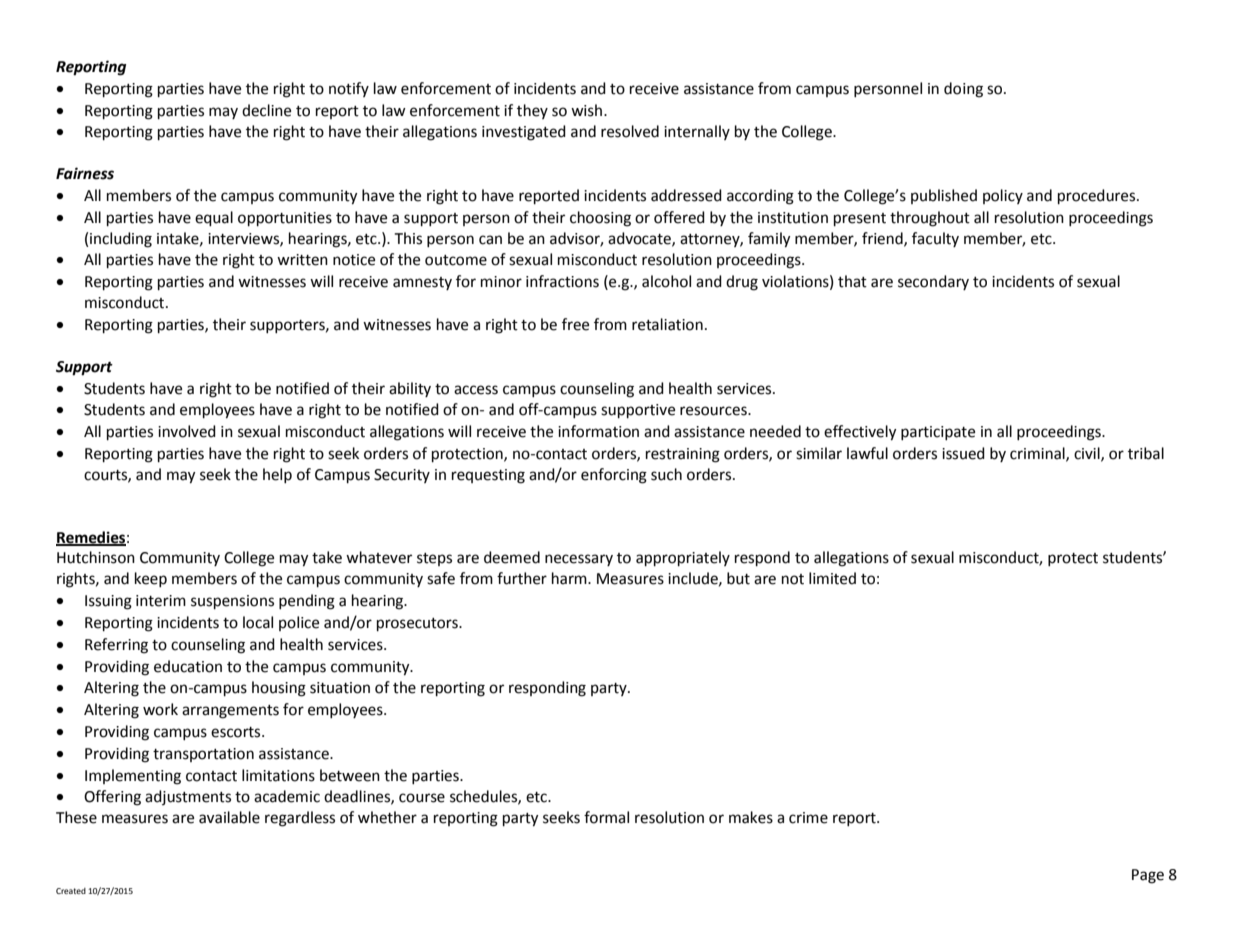  I want to click on free, so click(575, 324).
